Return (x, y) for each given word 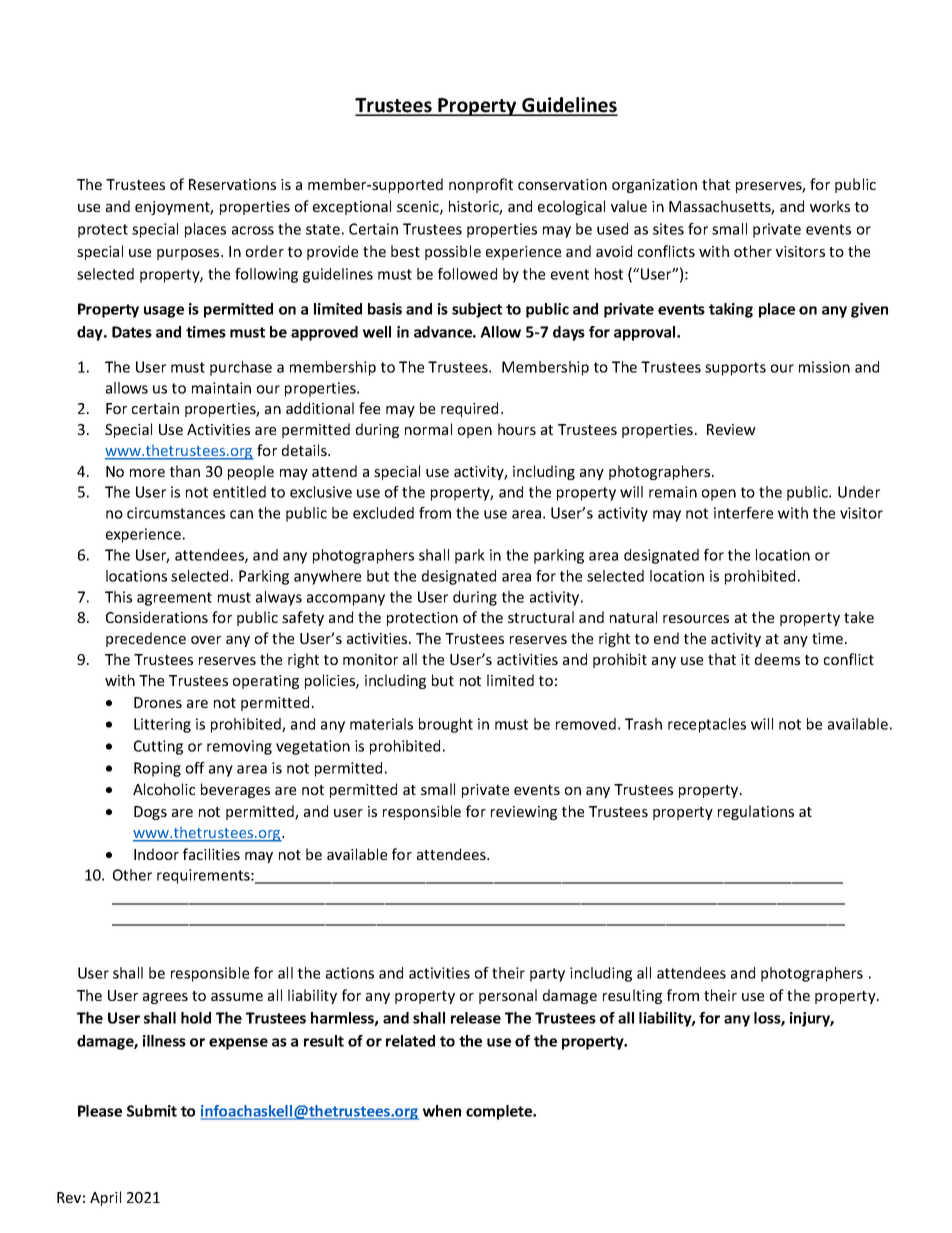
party (547, 975)
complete (500, 1112)
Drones (158, 702)
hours (517, 429)
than (185, 471)
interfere (743, 513)
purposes (189, 254)
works (830, 206)
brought (446, 725)
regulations (756, 812)
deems (777, 659)
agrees (165, 998)
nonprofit (481, 185)
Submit (152, 1111)
